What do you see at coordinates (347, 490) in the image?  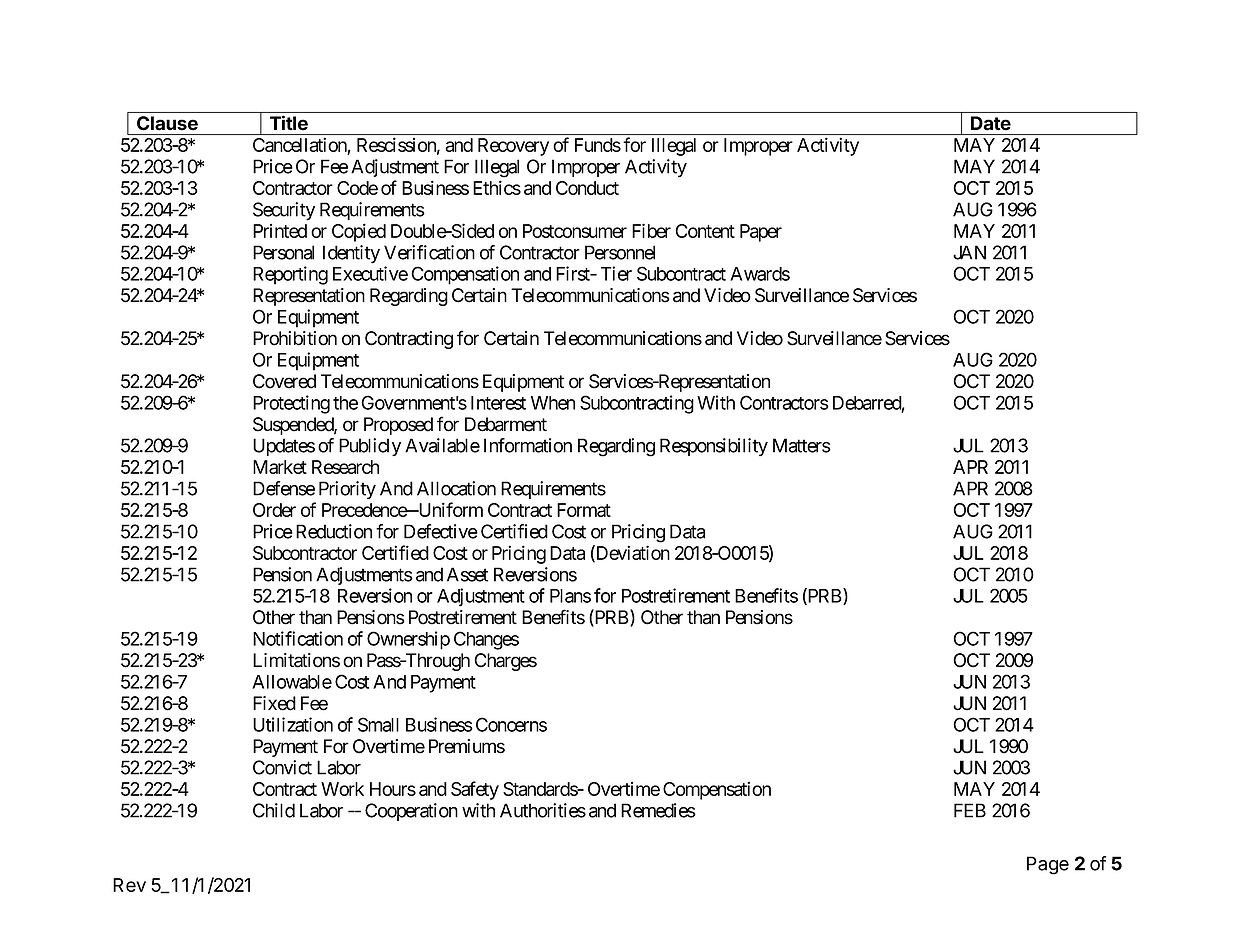 I see `Priority` at bounding box center [347, 490].
